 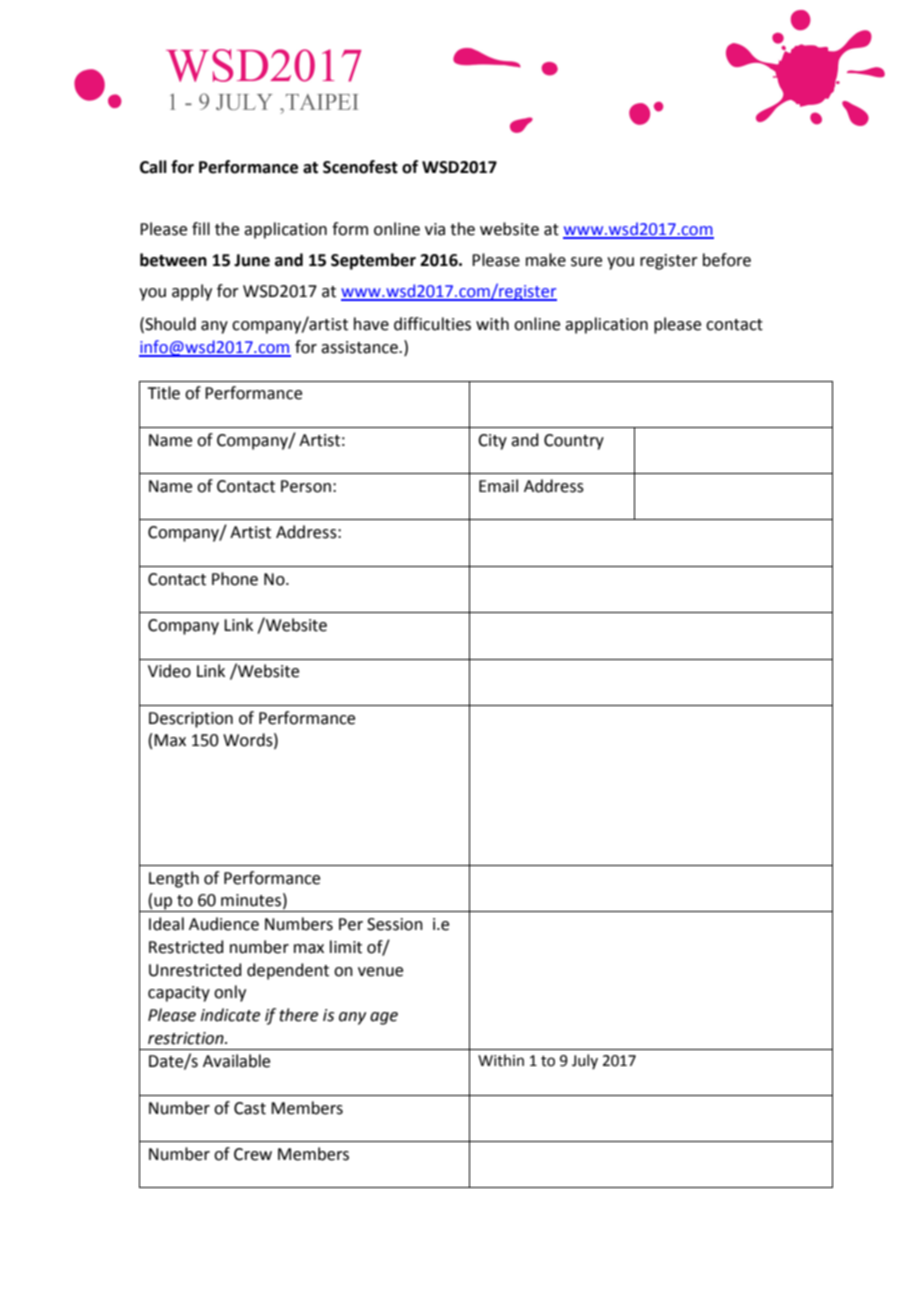 I want to click on Cast, so click(x=250, y=1108).
